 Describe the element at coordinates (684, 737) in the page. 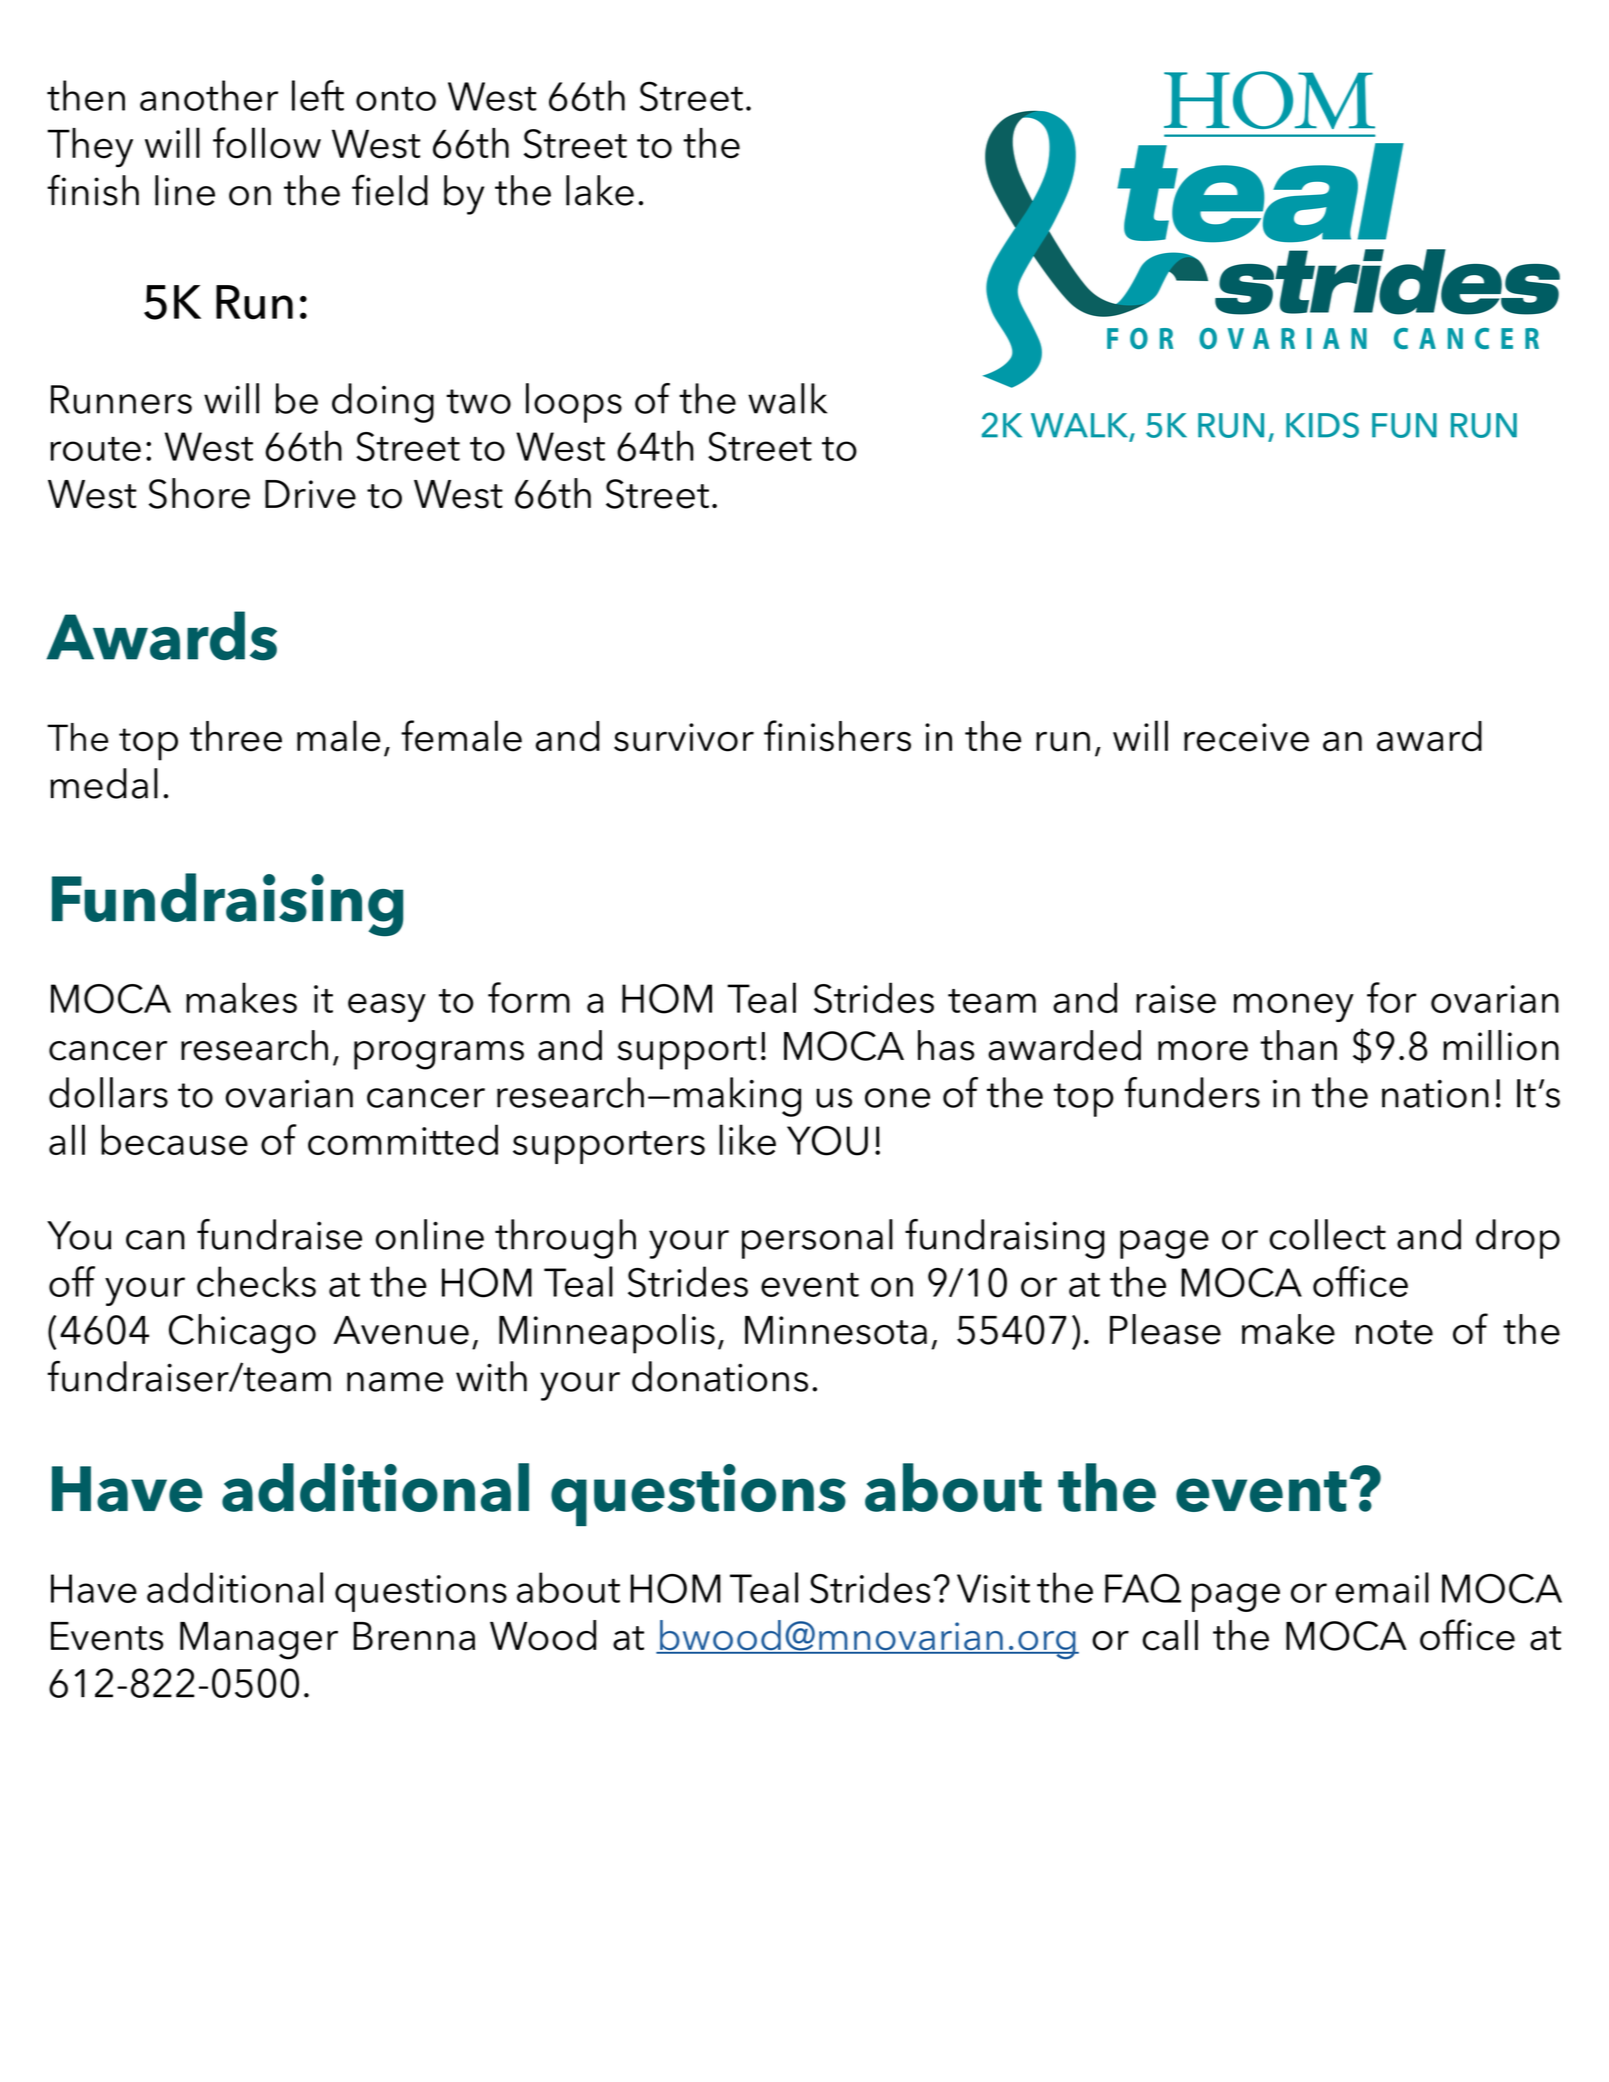

I see `survivor` at that location.
